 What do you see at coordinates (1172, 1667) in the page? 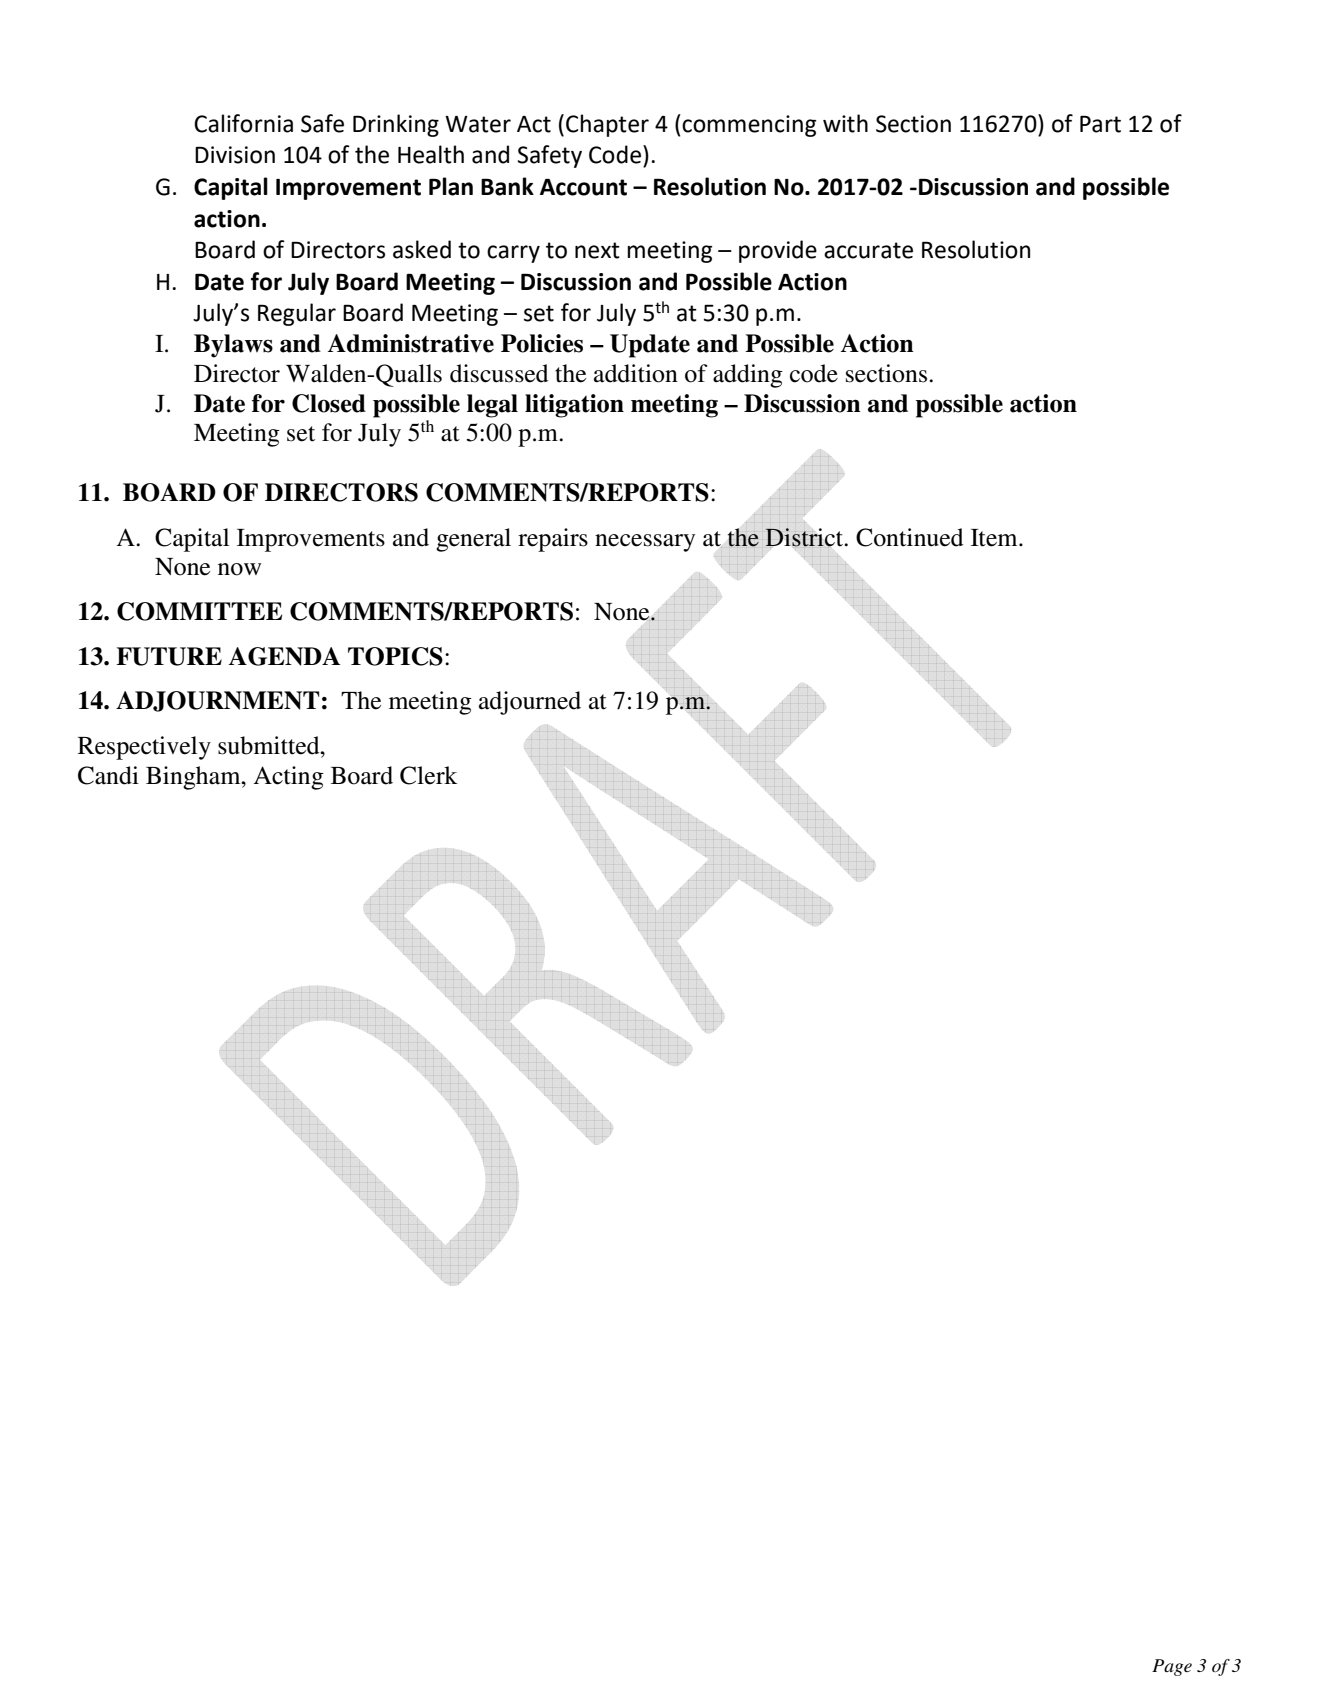
I see `Page` at bounding box center [1172, 1667].
